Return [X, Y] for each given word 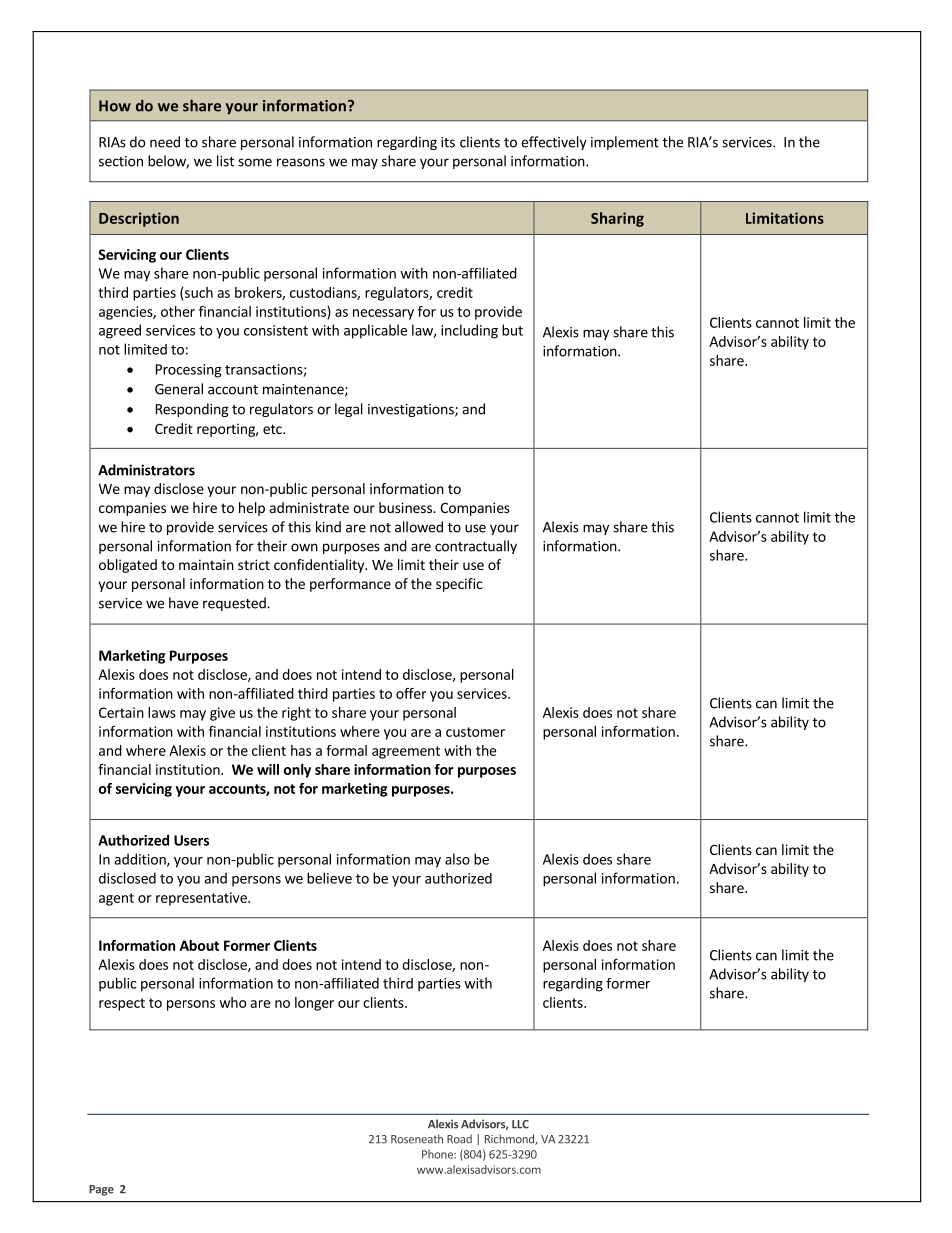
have [183, 603]
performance [350, 585]
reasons [301, 162]
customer [475, 732]
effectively [554, 143]
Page [101, 1190]
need [165, 142]
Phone [438, 1154]
